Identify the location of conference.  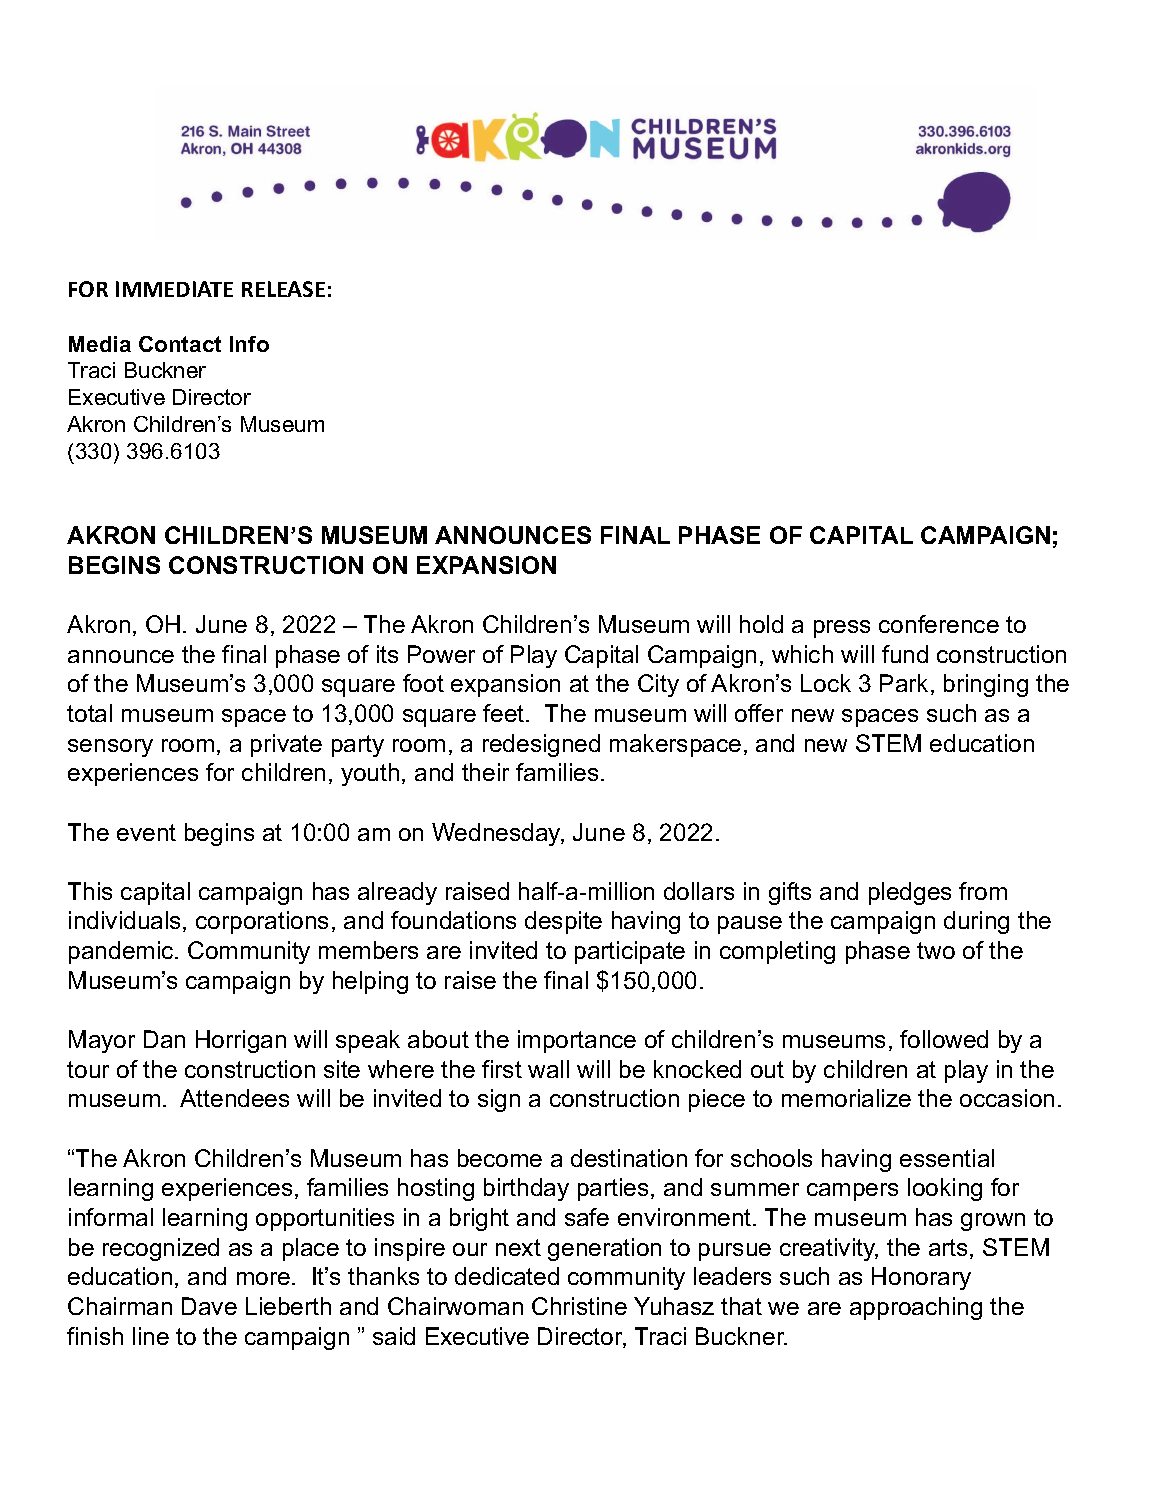
(939, 624).
